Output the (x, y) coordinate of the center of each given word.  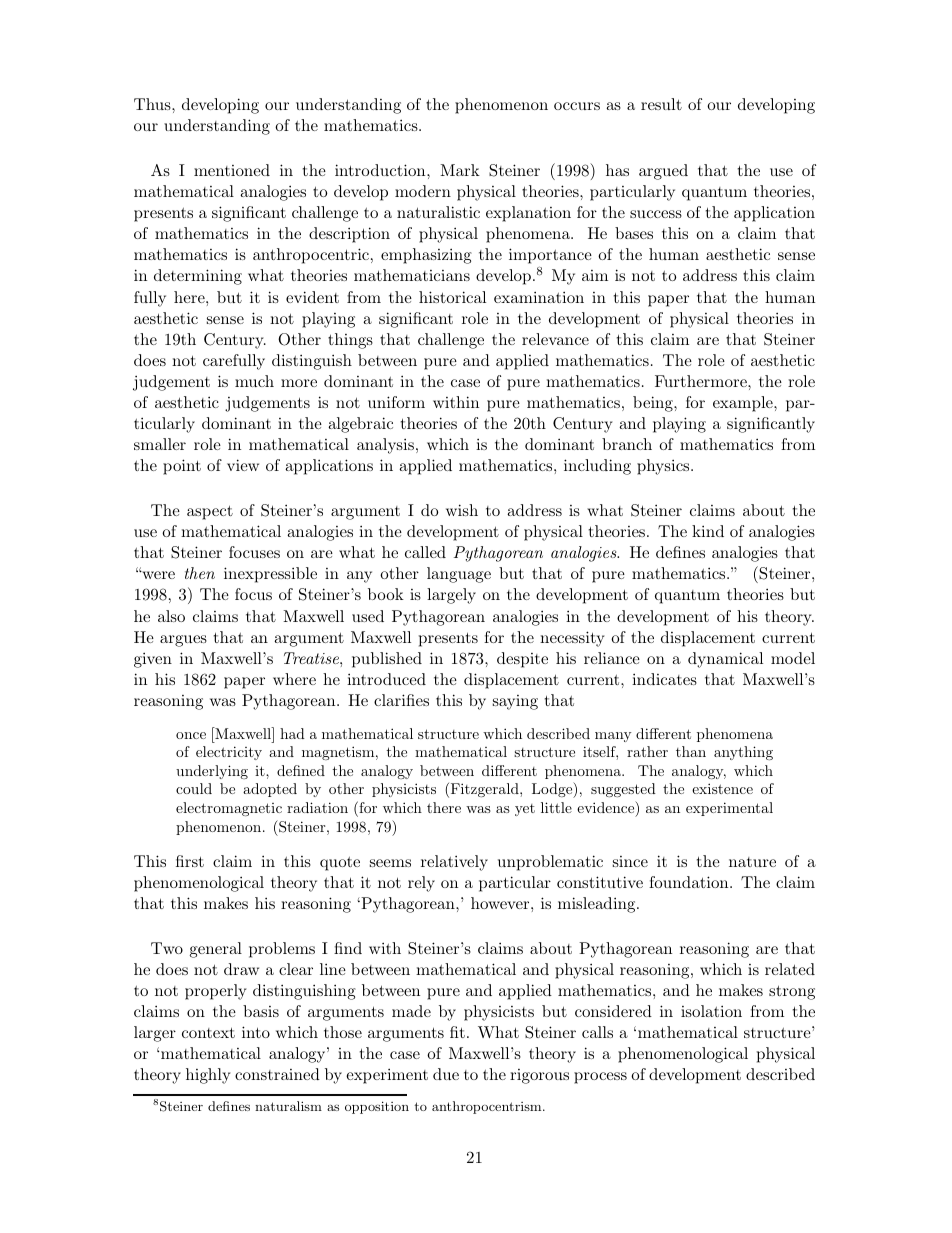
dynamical (725, 660)
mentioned (232, 170)
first (190, 861)
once (191, 735)
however (501, 903)
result (661, 104)
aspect (210, 512)
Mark (460, 170)
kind (708, 531)
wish (462, 510)
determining (198, 277)
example (744, 404)
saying (515, 702)
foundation (690, 882)
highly (208, 1076)
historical (452, 297)
